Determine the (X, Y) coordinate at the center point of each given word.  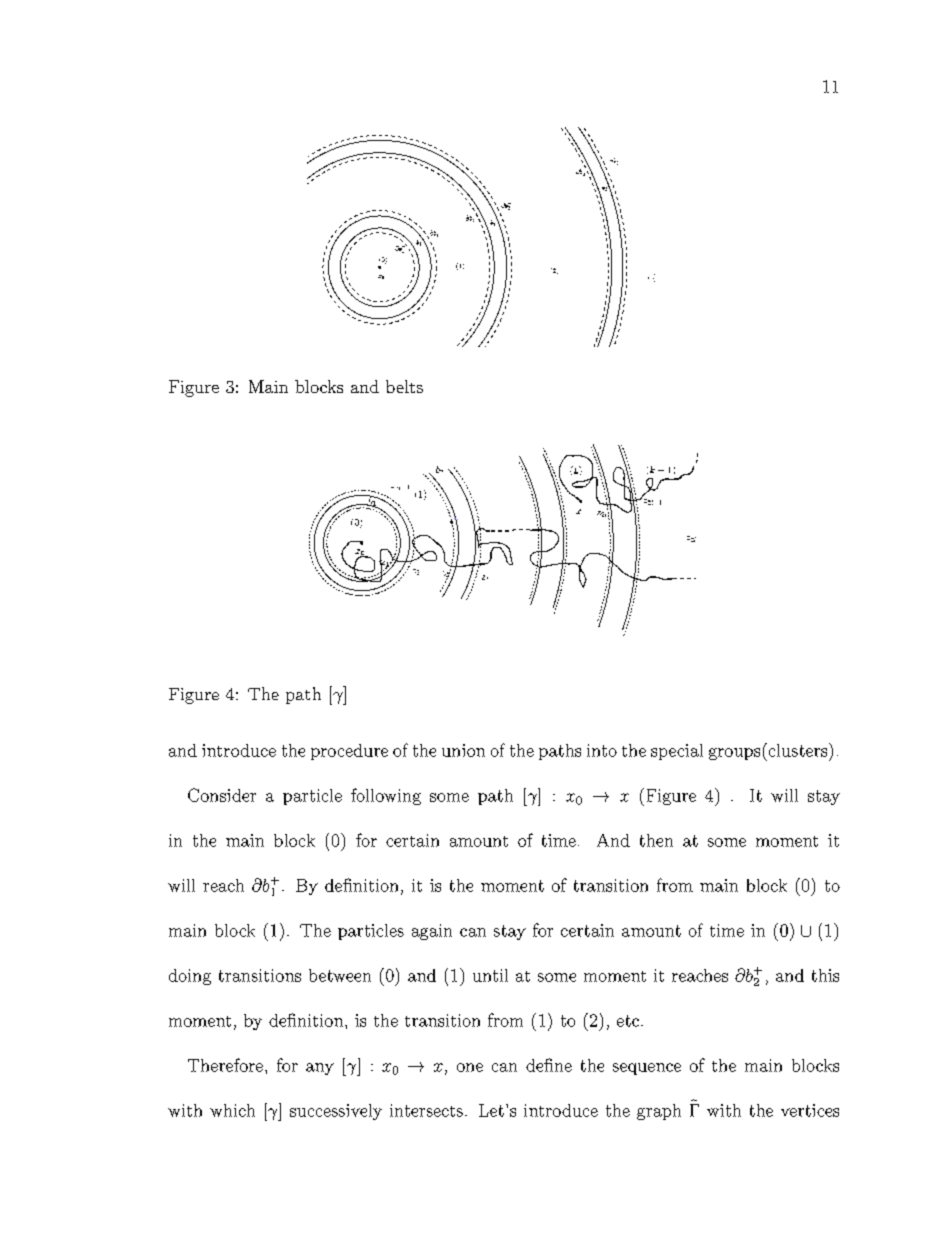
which (232, 1110)
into (602, 750)
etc (628, 1021)
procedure (349, 752)
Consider (222, 795)
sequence (647, 1069)
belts (404, 386)
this (825, 975)
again (432, 932)
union (463, 750)
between (340, 975)
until (490, 975)
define (549, 1065)
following (386, 796)
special (677, 752)
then (656, 840)
